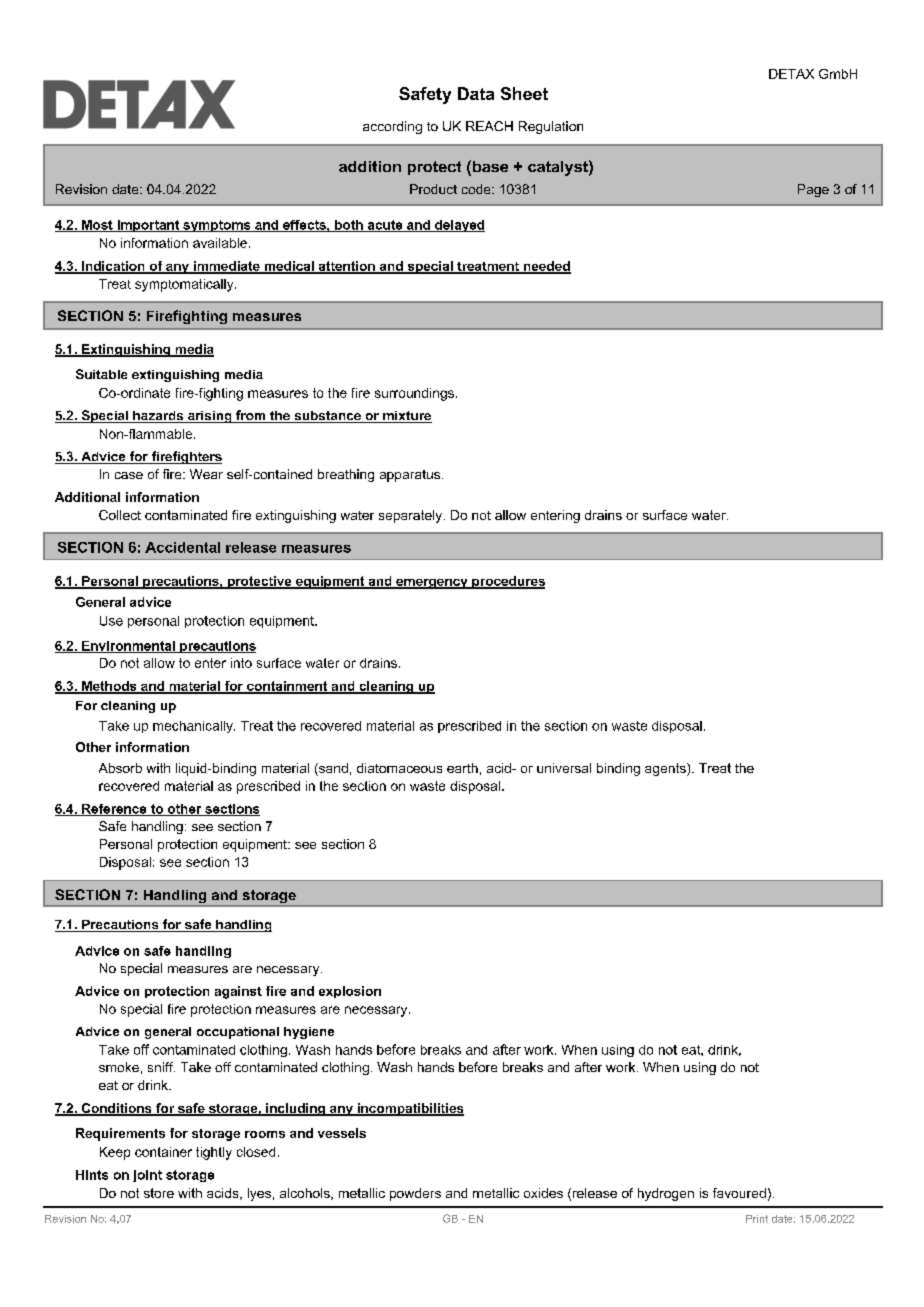  Describe the element at coordinates (813, 190) in the page. I see `Page` at that location.
